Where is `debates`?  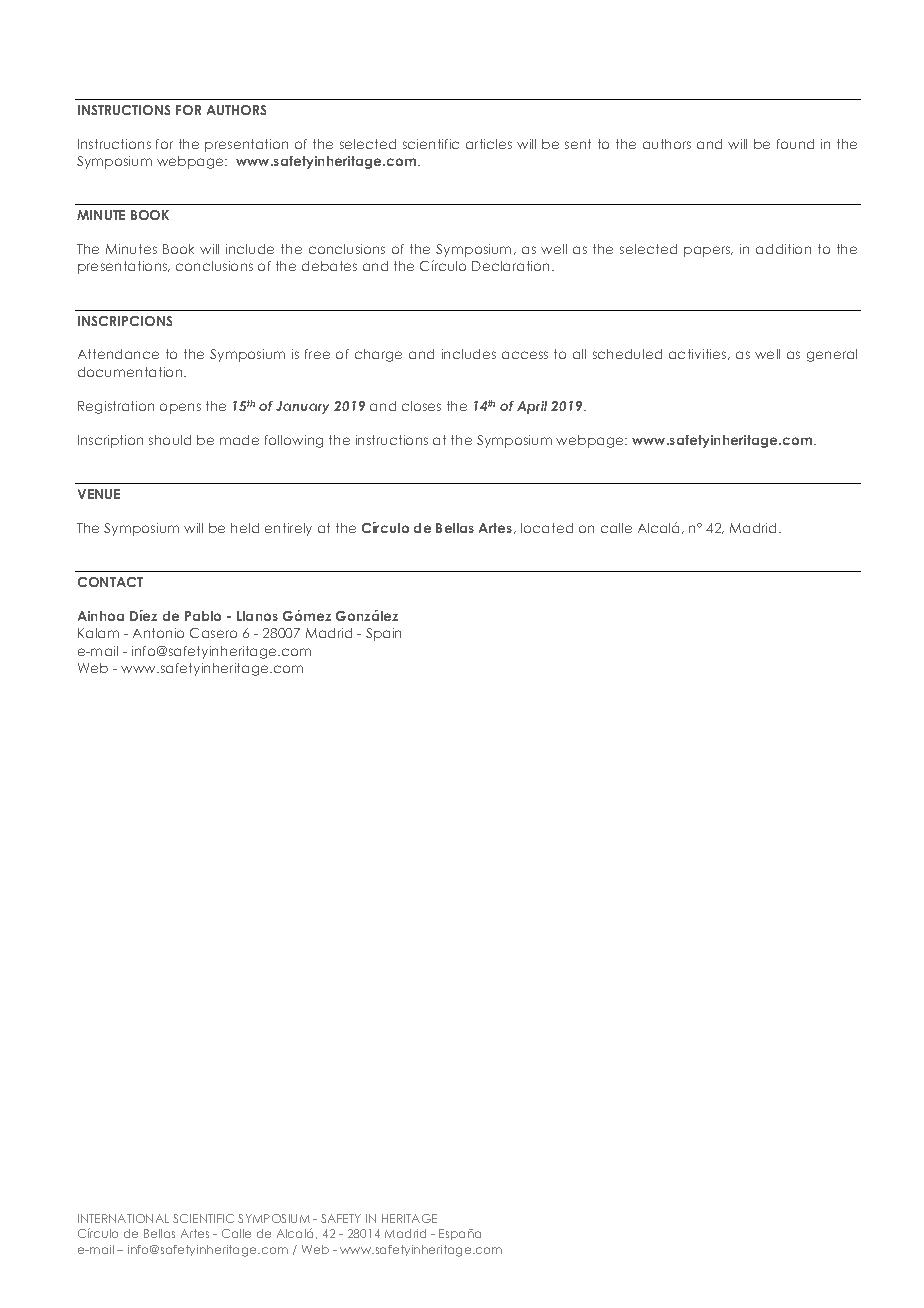
debates is located at coordinates (329, 266).
